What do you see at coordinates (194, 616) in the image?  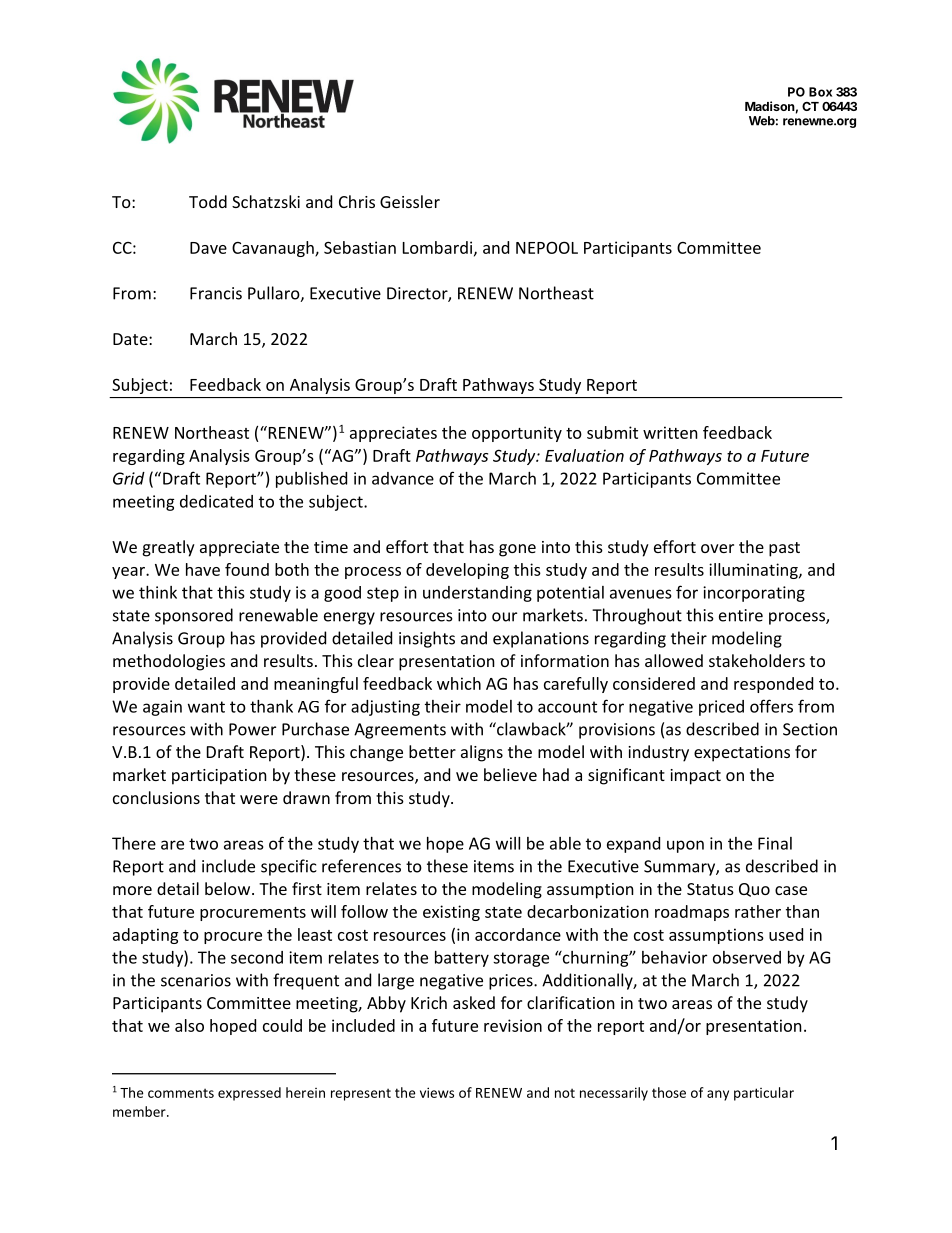 I see `sponsored` at bounding box center [194, 616].
